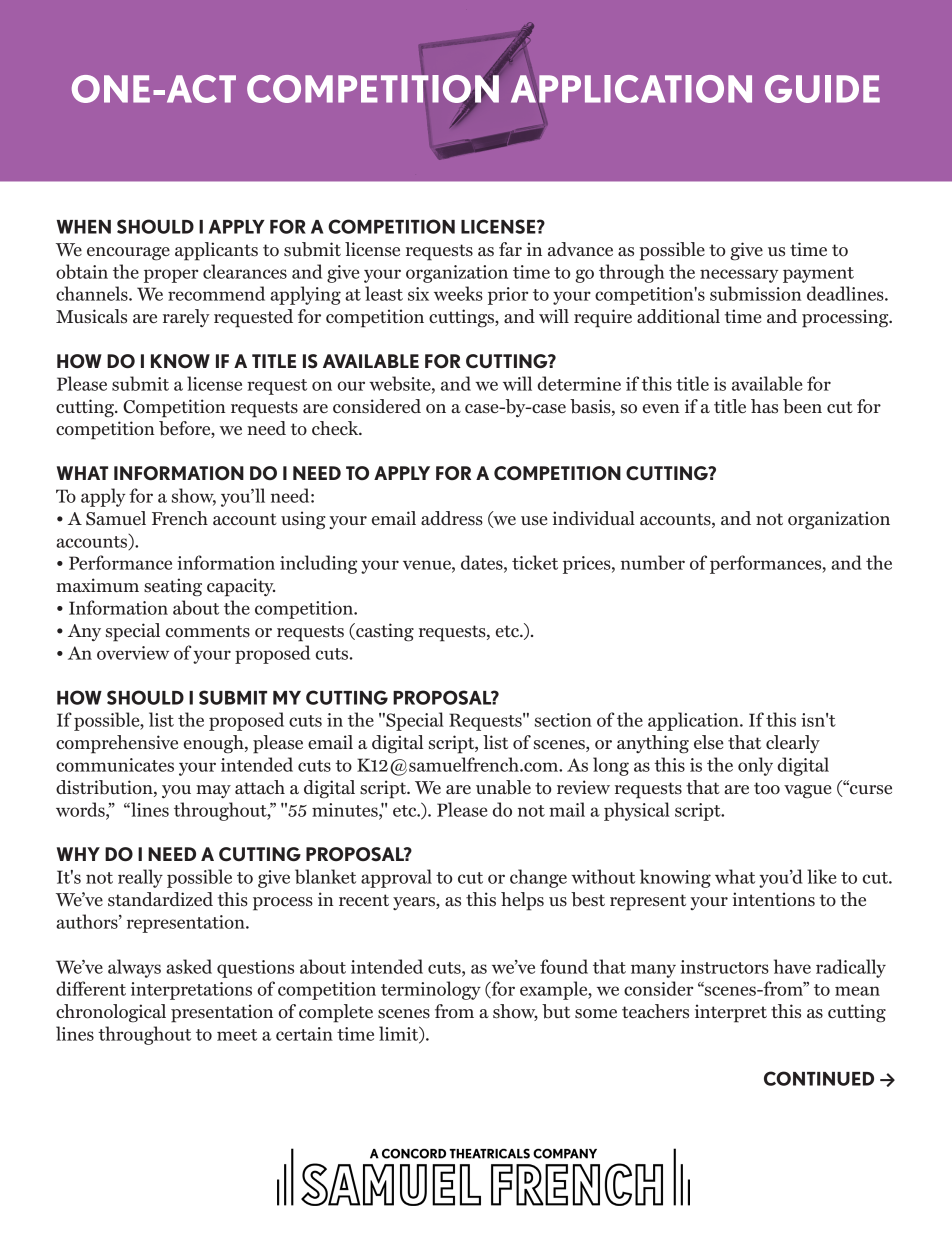 This page has height=1233, width=952. I want to click on enough, so click(215, 744).
